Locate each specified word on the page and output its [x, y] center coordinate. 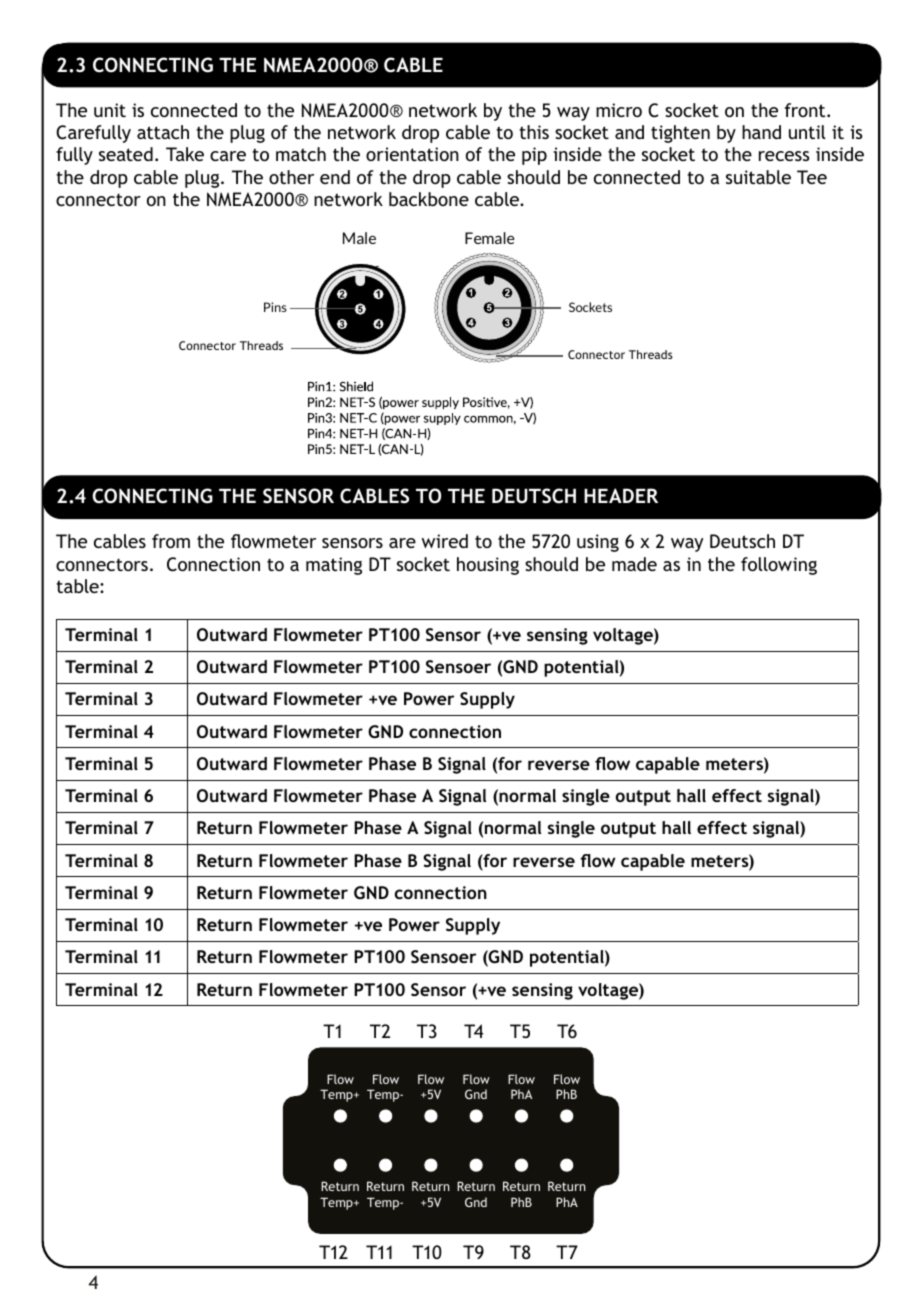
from [171, 541]
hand [761, 132]
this [534, 132]
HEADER [621, 495]
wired [445, 541]
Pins [275, 307]
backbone [429, 199]
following [779, 566]
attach [163, 132]
